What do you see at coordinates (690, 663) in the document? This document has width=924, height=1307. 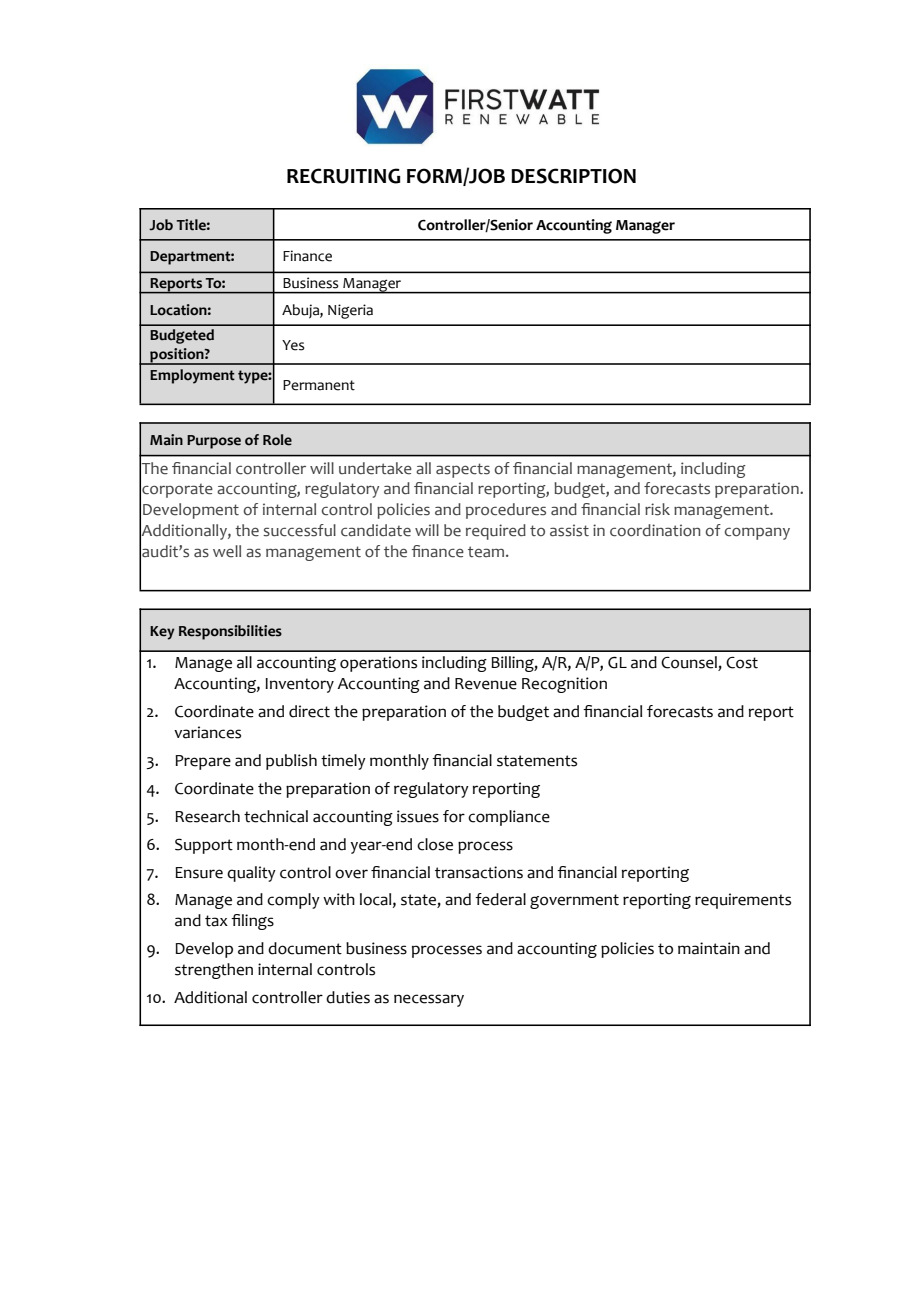 I see `Counsel` at bounding box center [690, 663].
